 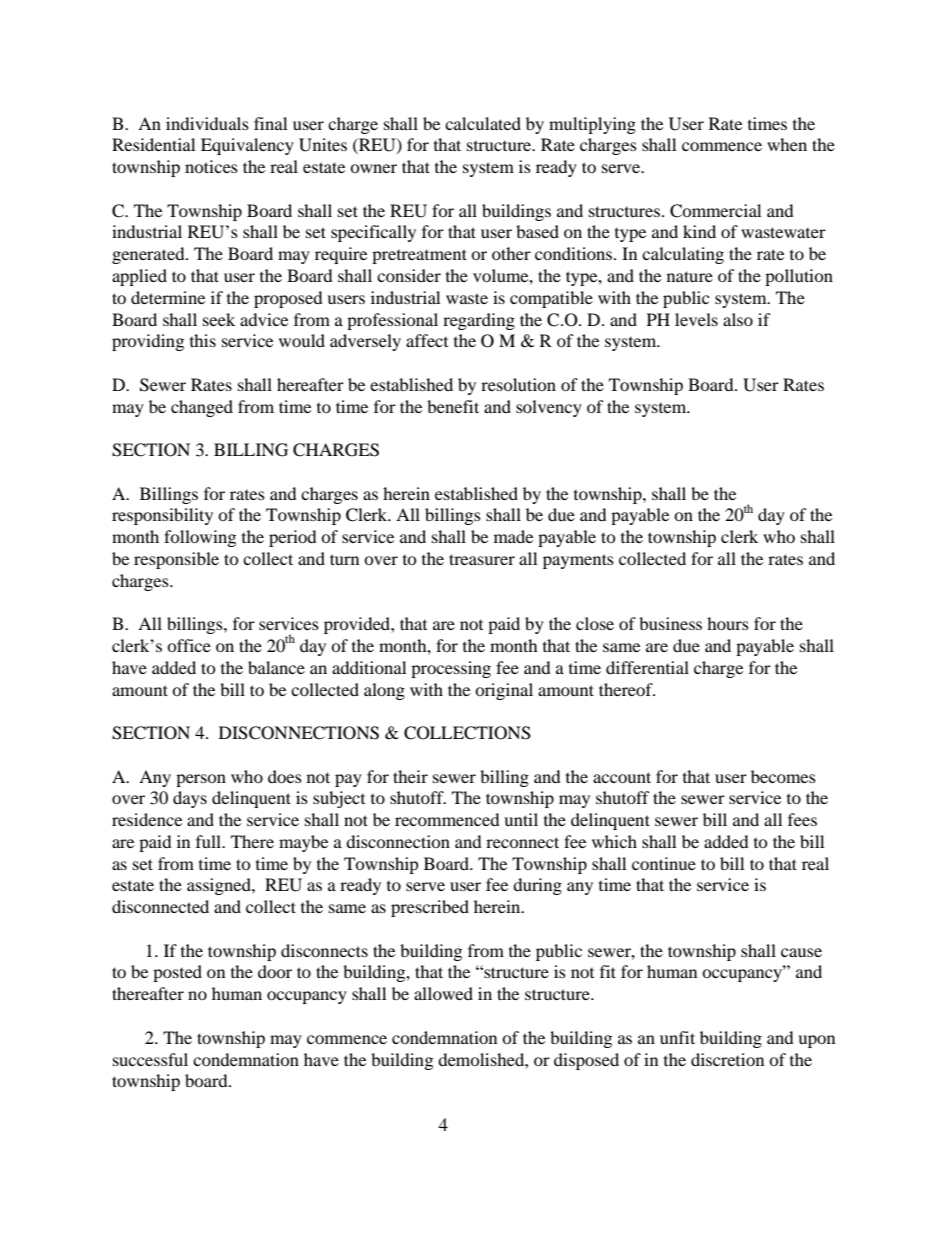 What do you see at coordinates (483, 123) in the screenshot?
I see `calculated` at bounding box center [483, 123].
